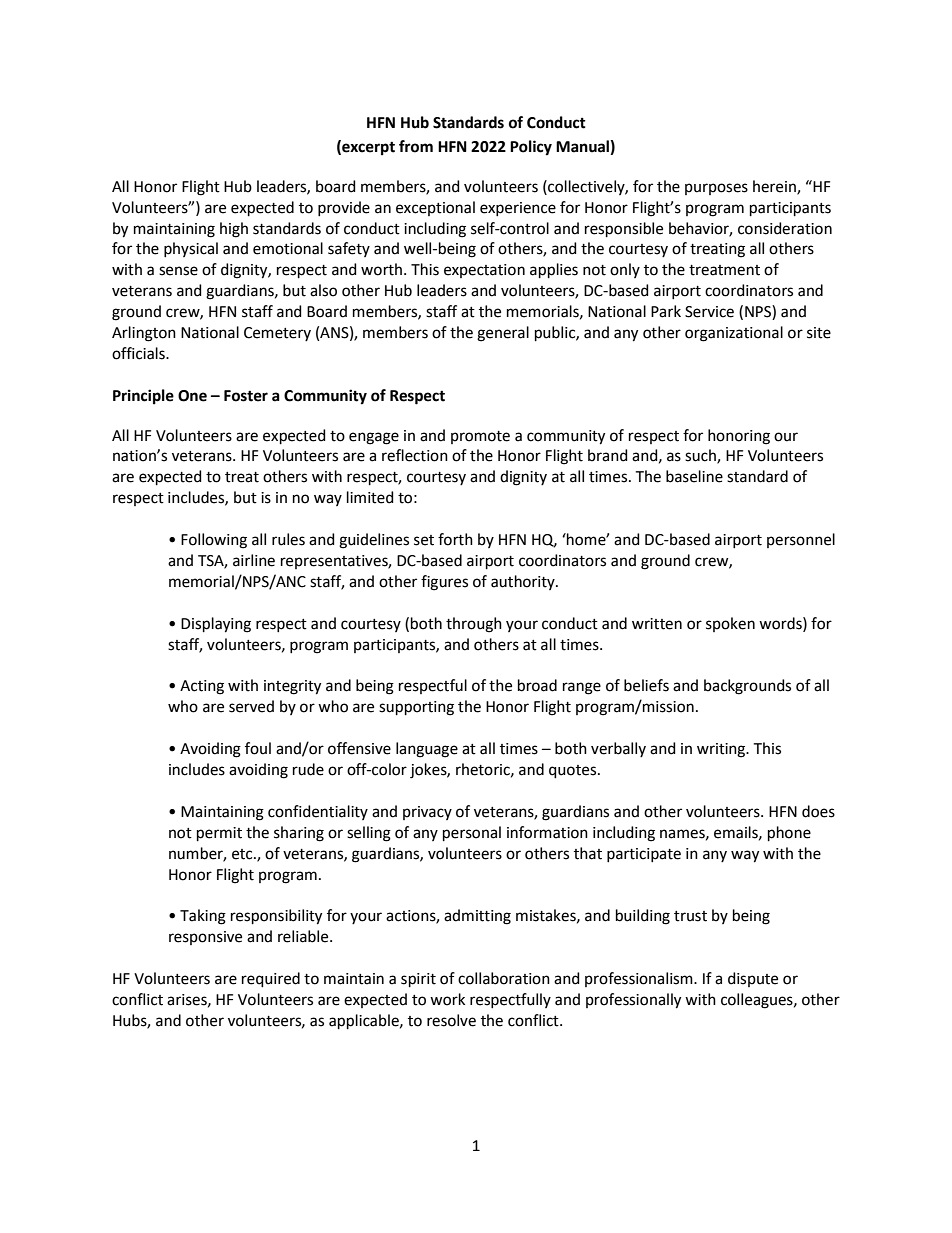  I want to click on organizational, so click(734, 334).
